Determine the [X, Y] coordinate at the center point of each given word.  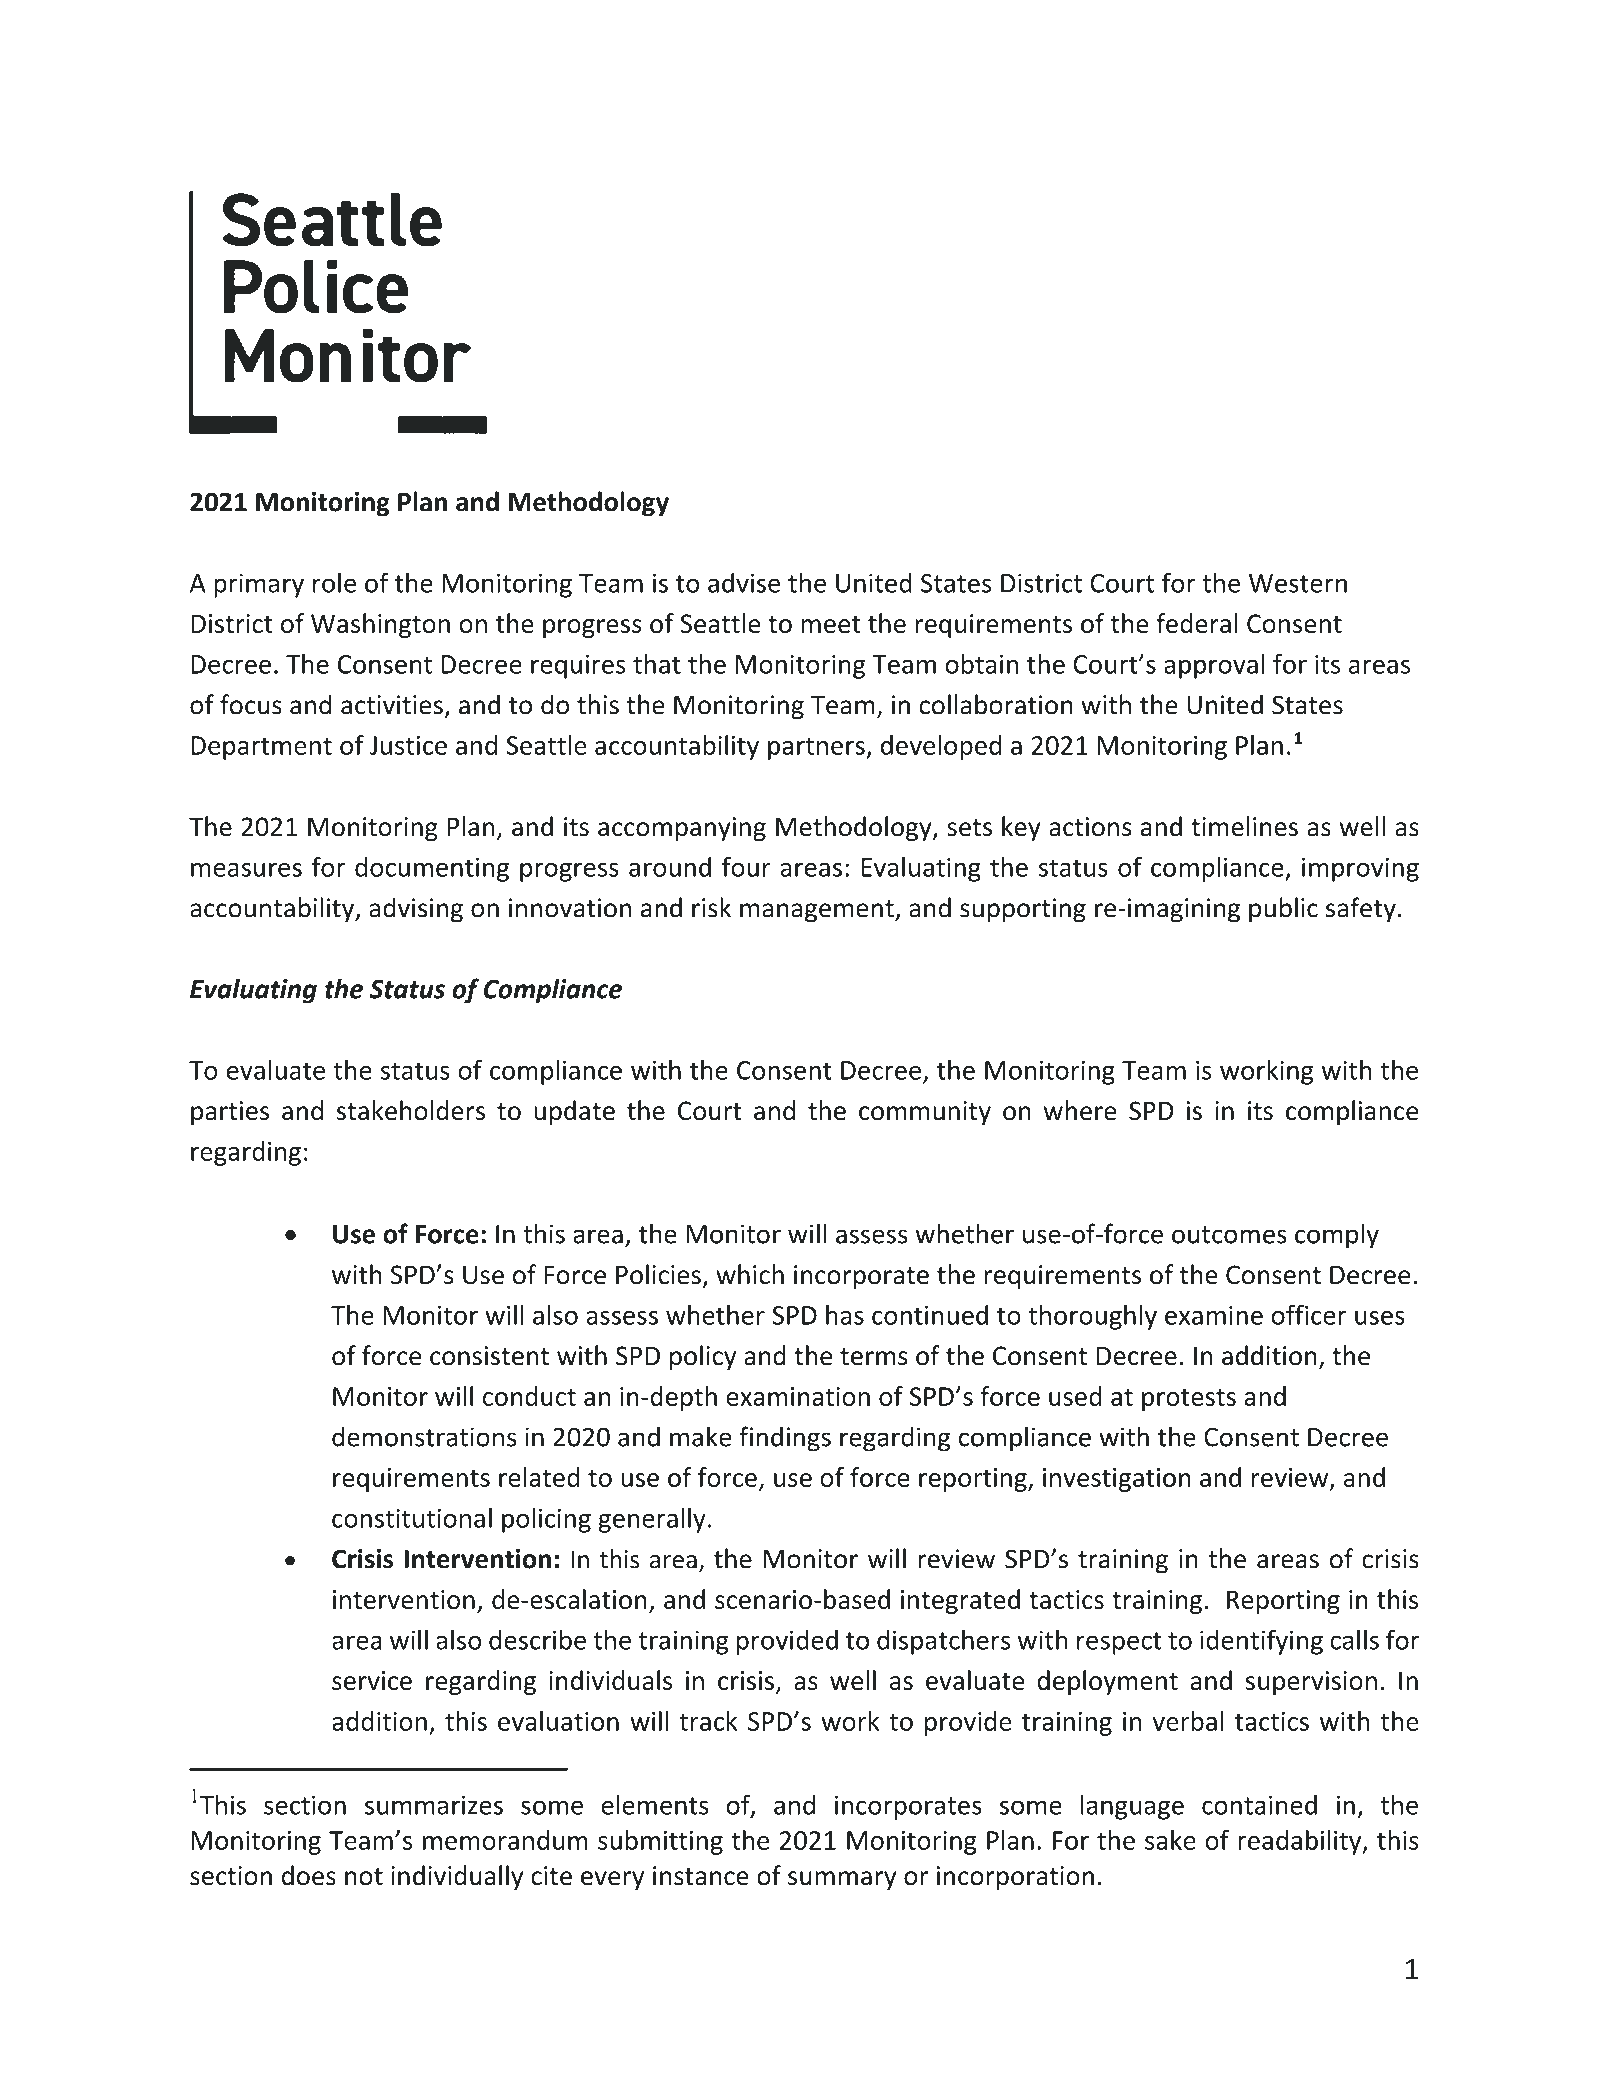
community [925, 1113]
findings [785, 1439]
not [364, 1877]
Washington [380, 625]
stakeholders [411, 1110]
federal [1197, 623]
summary [842, 1880]
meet [831, 624]
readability [1301, 1842]
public [1283, 910]
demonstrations [424, 1436]
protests [1189, 1400]
